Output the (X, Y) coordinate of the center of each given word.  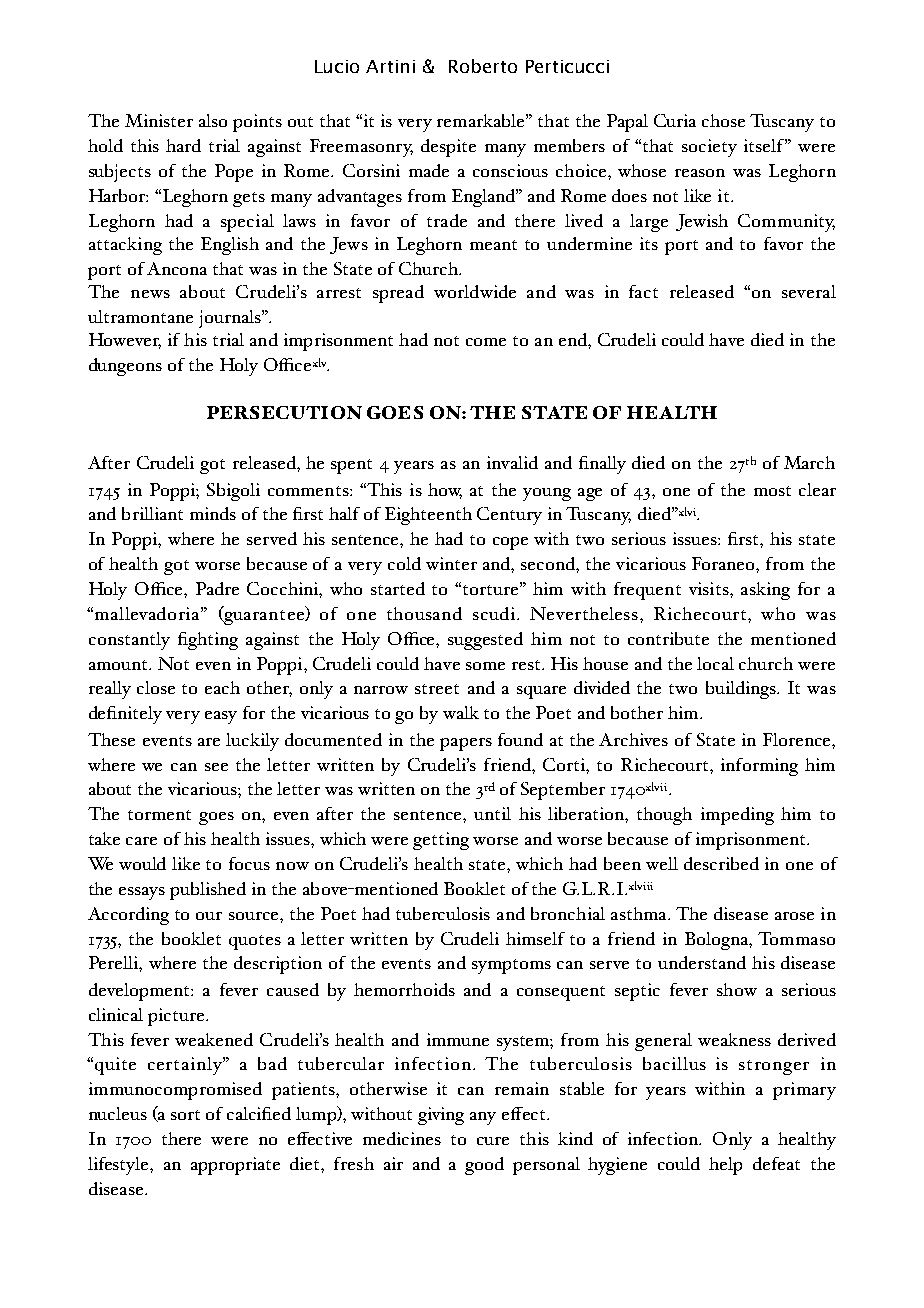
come (486, 342)
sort (185, 1115)
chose (723, 120)
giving (441, 1116)
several (809, 291)
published (208, 891)
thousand (424, 613)
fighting (208, 641)
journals (231, 319)
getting (441, 841)
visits (709, 588)
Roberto (483, 66)
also (213, 120)
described (721, 863)
